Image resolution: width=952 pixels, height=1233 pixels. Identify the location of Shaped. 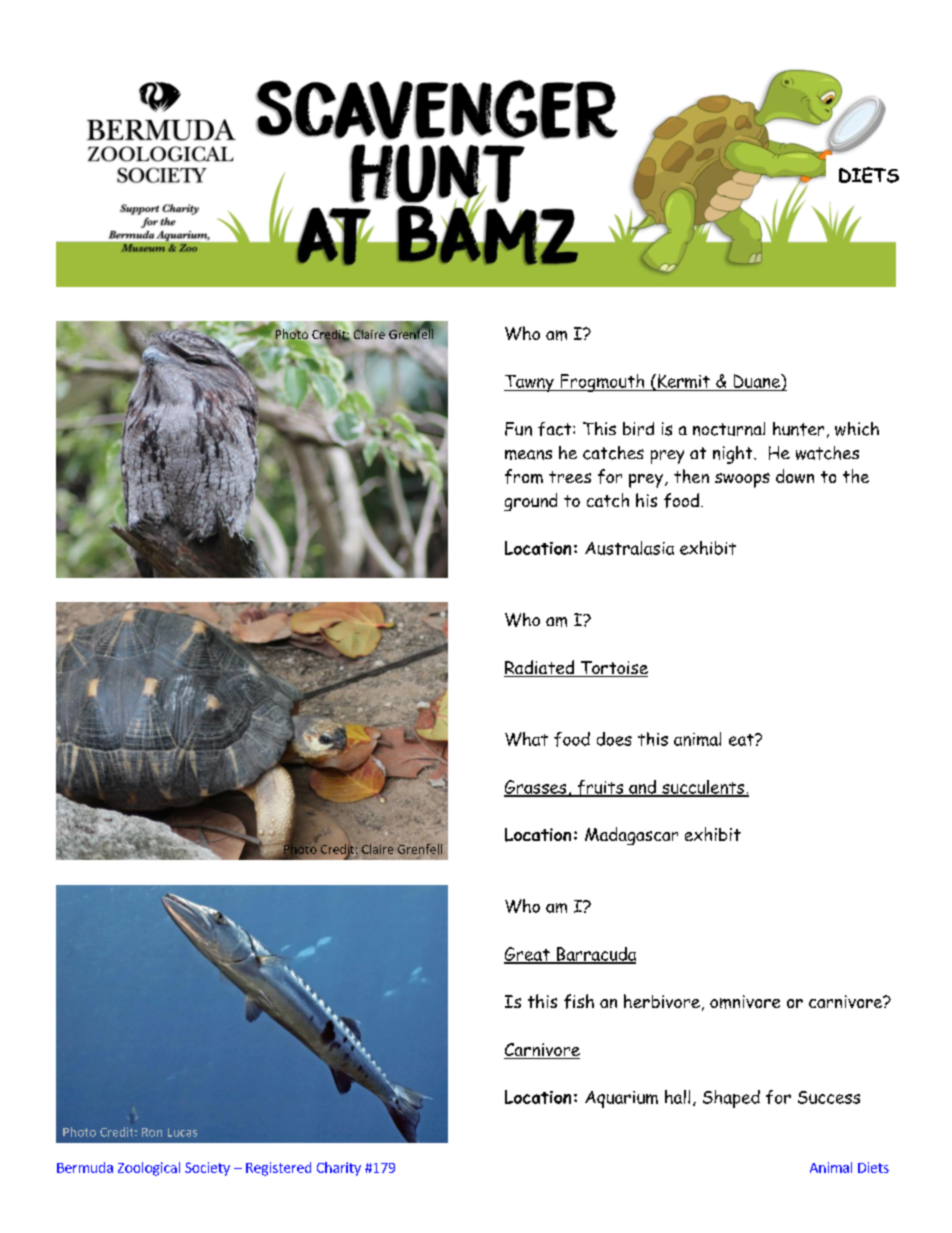
(731, 1099).
